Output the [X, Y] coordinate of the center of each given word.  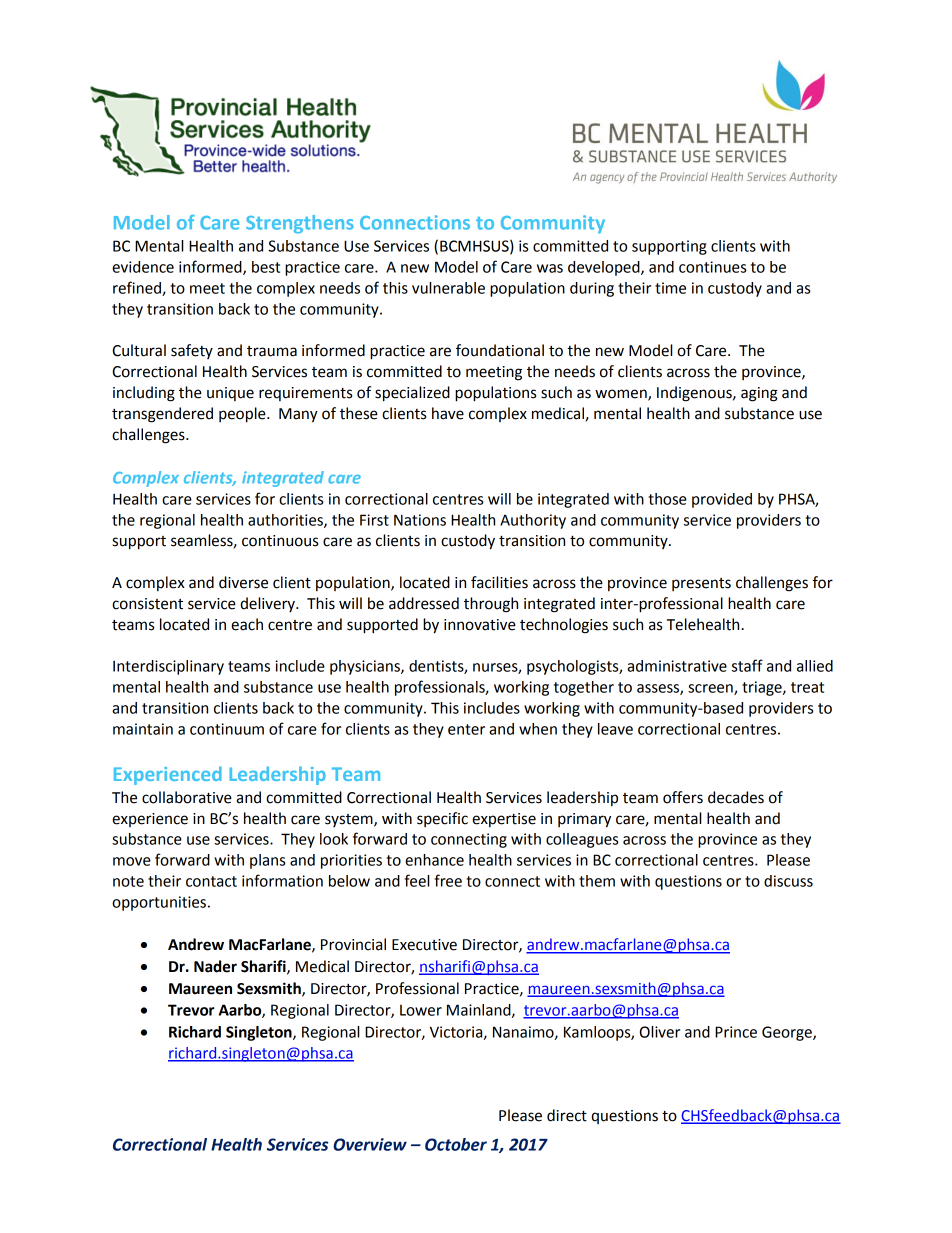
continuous [280, 541]
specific [442, 819]
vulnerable [448, 288]
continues [712, 267]
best [266, 267]
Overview [370, 1144]
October [456, 1144]
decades [736, 797]
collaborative [187, 797]
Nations [420, 520]
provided [722, 500]
